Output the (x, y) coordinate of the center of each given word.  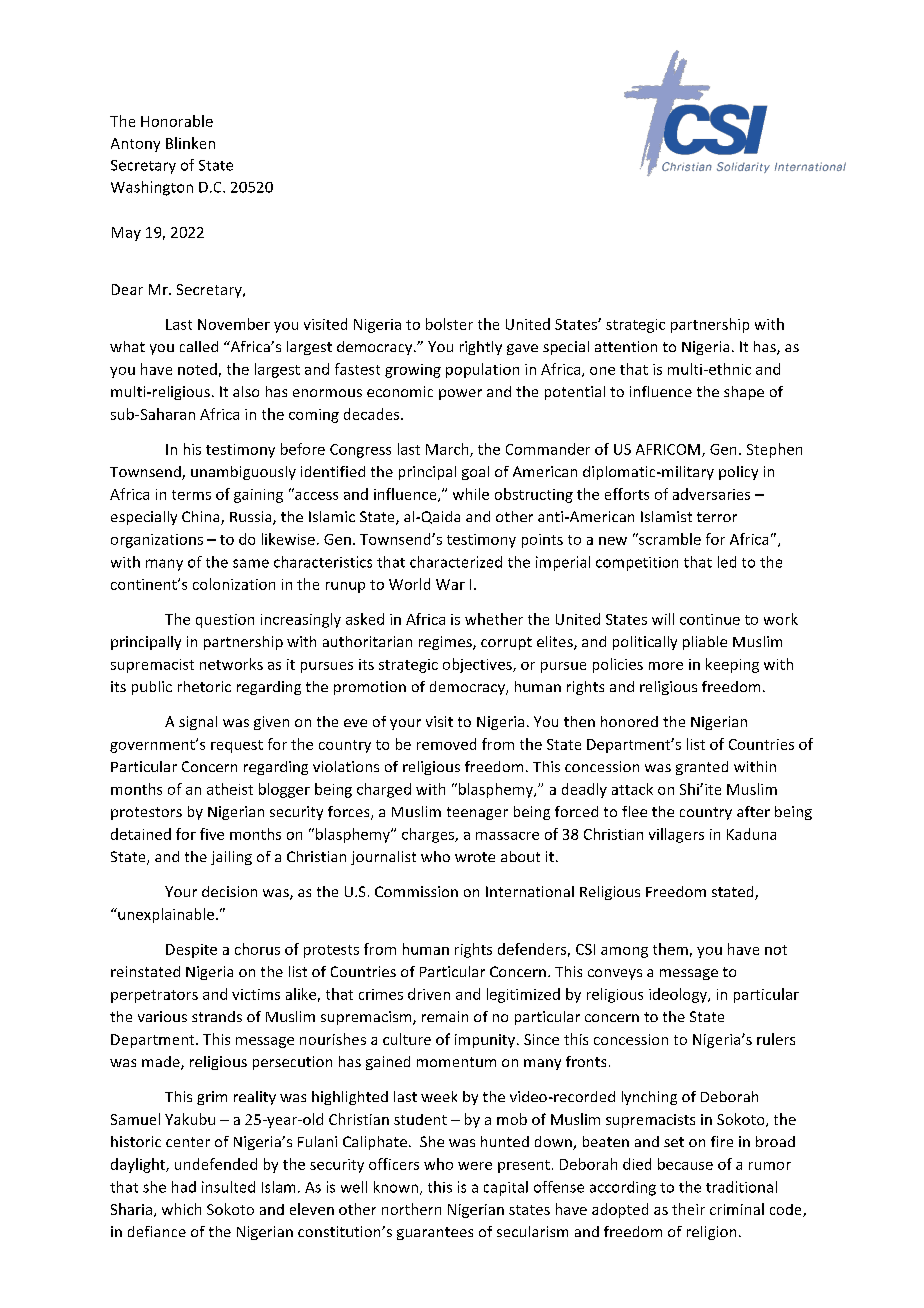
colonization (234, 584)
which (181, 1209)
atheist (230, 789)
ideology (679, 995)
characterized (456, 562)
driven (429, 994)
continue (710, 619)
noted (197, 369)
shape (744, 393)
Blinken (190, 143)
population (482, 370)
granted (702, 768)
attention (626, 346)
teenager (477, 813)
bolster (449, 324)
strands (217, 1016)
